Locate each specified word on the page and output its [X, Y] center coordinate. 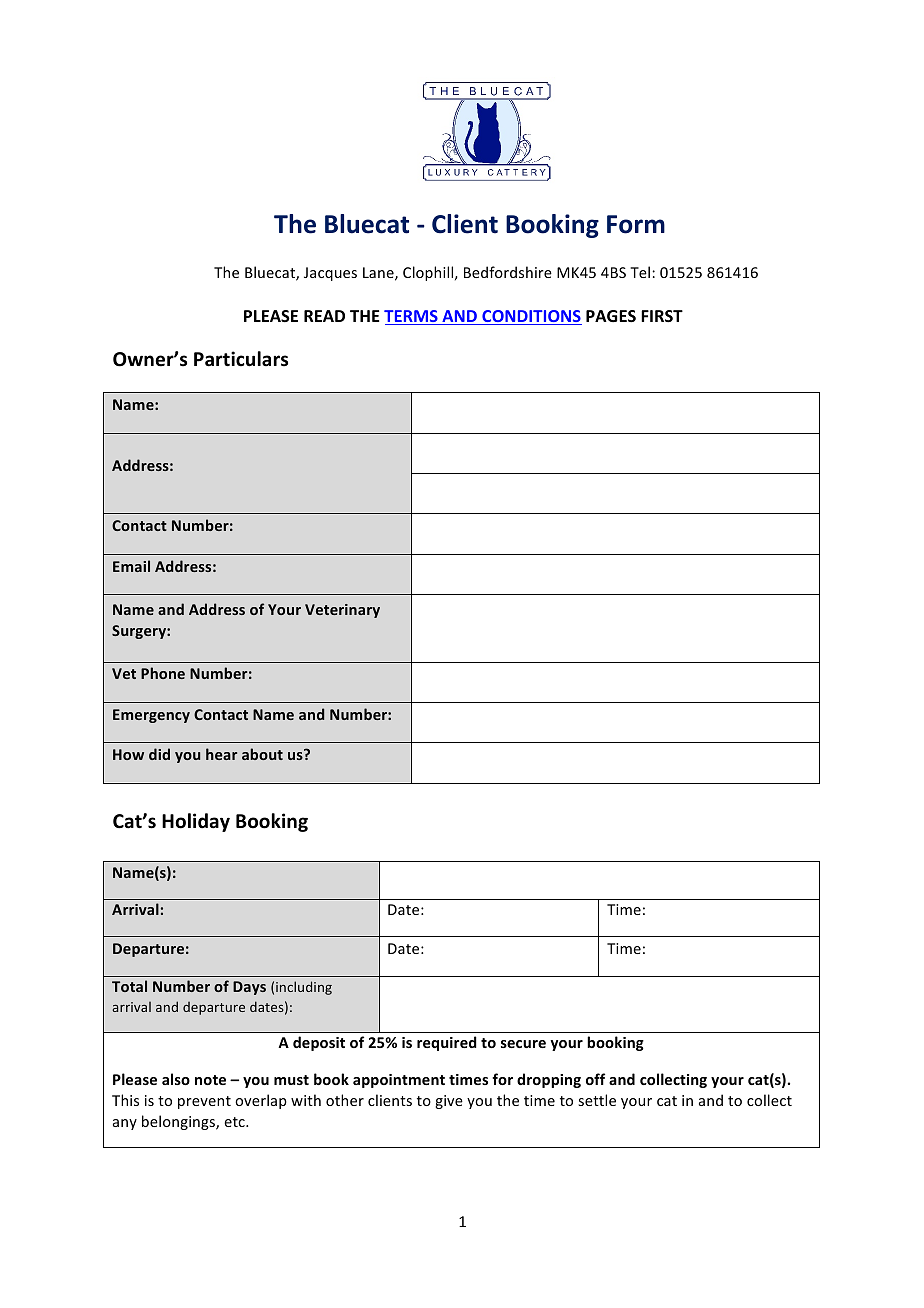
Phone [163, 673]
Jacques [330, 274]
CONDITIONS [531, 317]
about [262, 754]
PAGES [611, 316]
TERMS [412, 317]
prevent [204, 1102]
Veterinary [342, 611]
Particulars [241, 359]
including [304, 988]
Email [131, 566]
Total [129, 986]
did [159, 754]
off [595, 1079]
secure [523, 1044]
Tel [640, 272]
